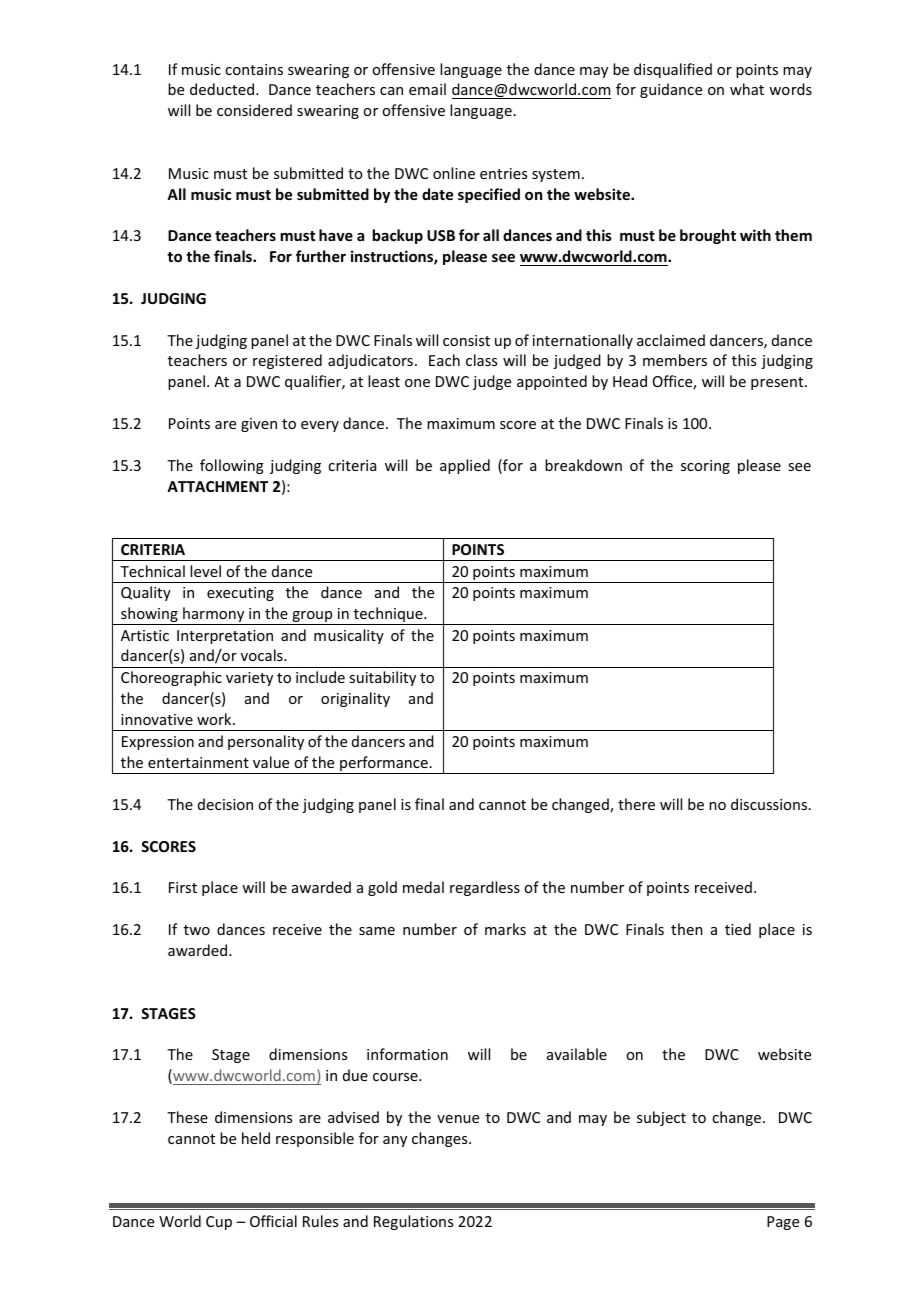 The height and width of the page is (1308, 924). I want to click on tied, so click(738, 929).
